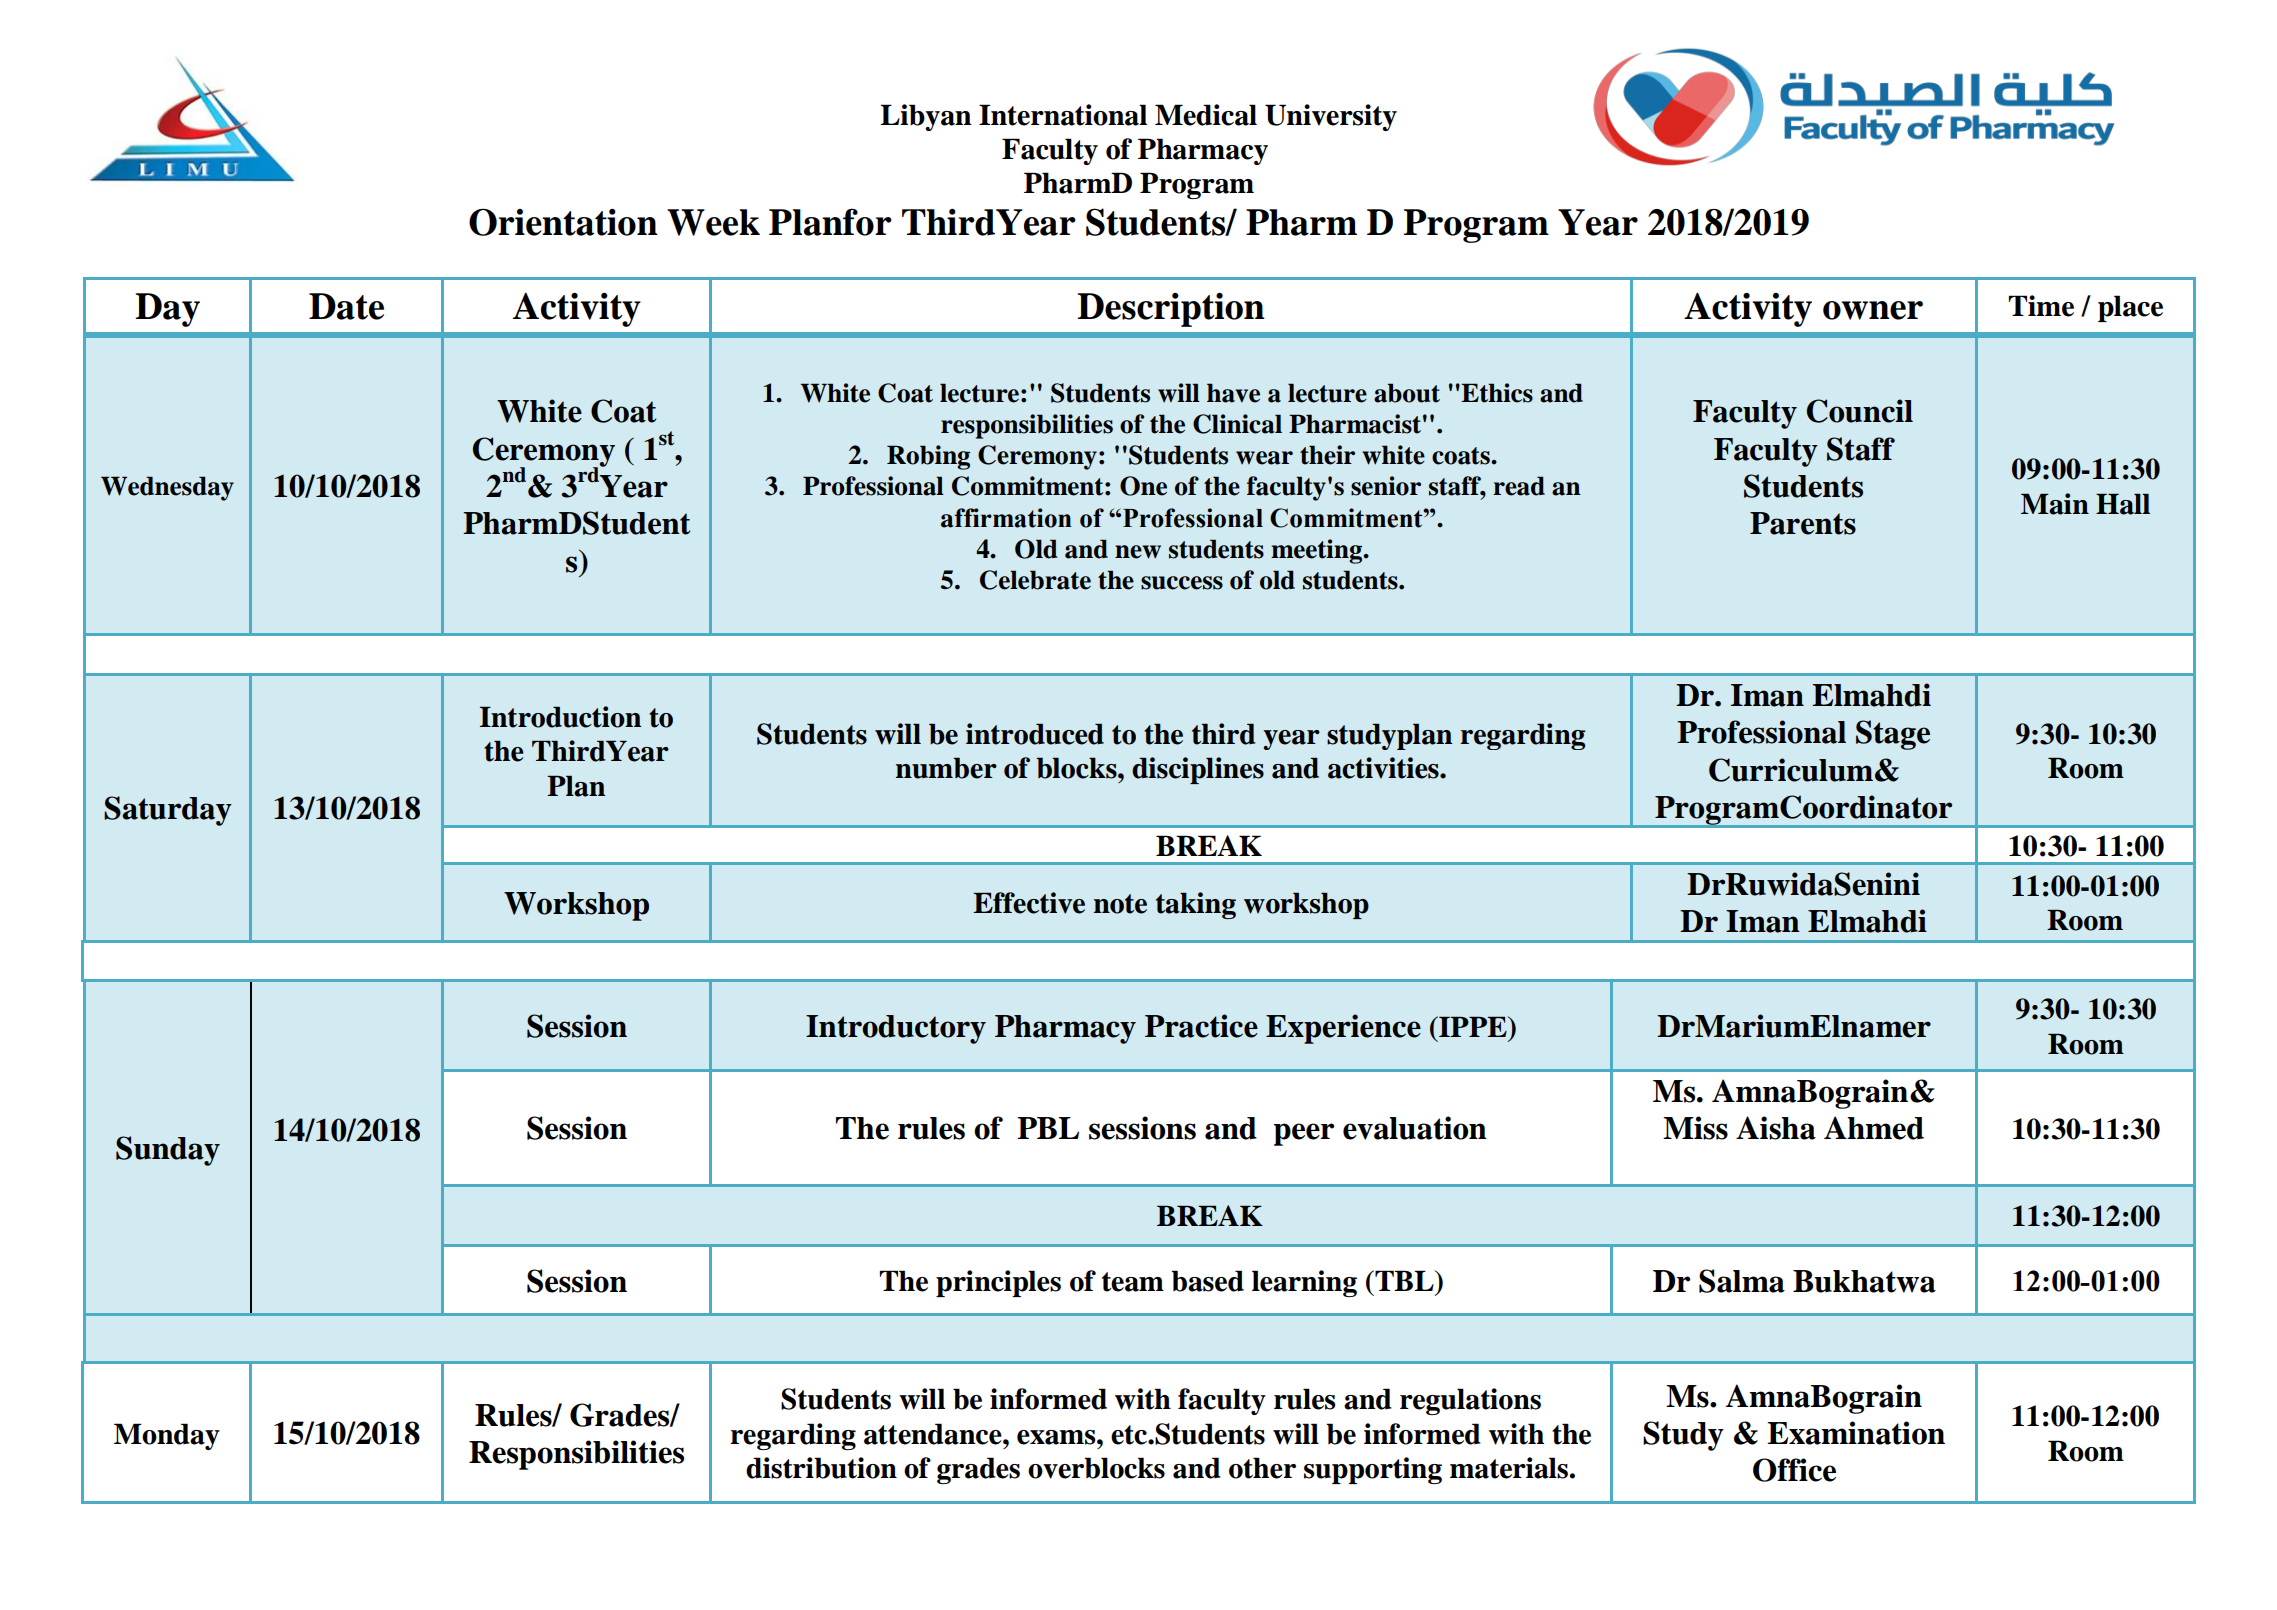 The width and height of the page is (2277, 1610). What do you see at coordinates (1873, 310) in the page?
I see `owner` at bounding box center [1873, 310].
